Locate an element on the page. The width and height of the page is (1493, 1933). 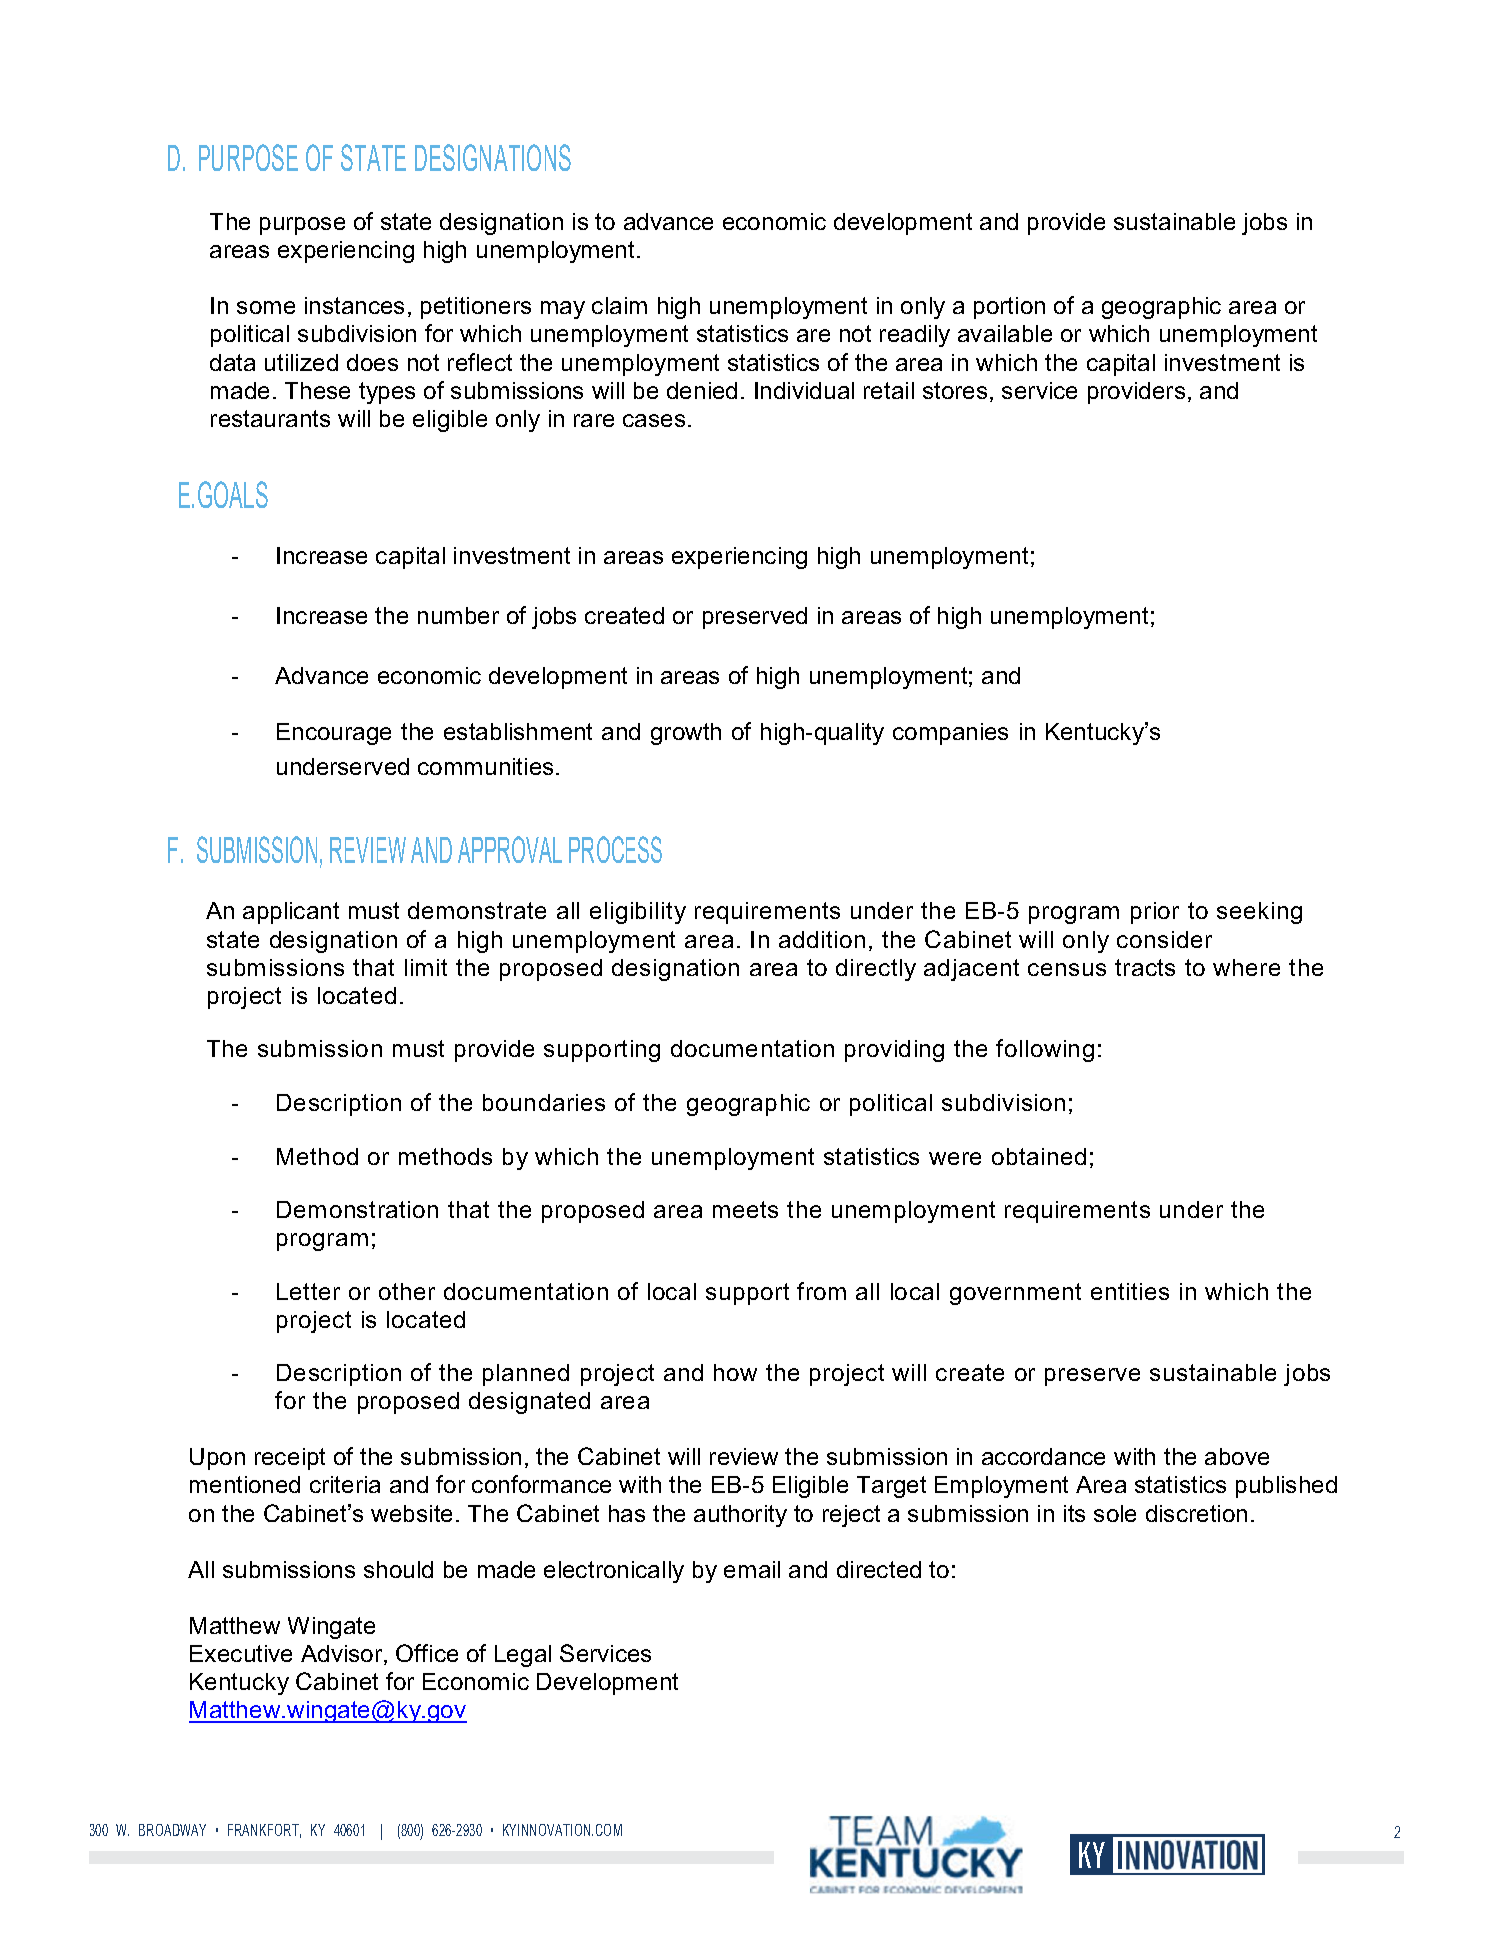
BROADWAY is located at coordinates (172, 1830).
